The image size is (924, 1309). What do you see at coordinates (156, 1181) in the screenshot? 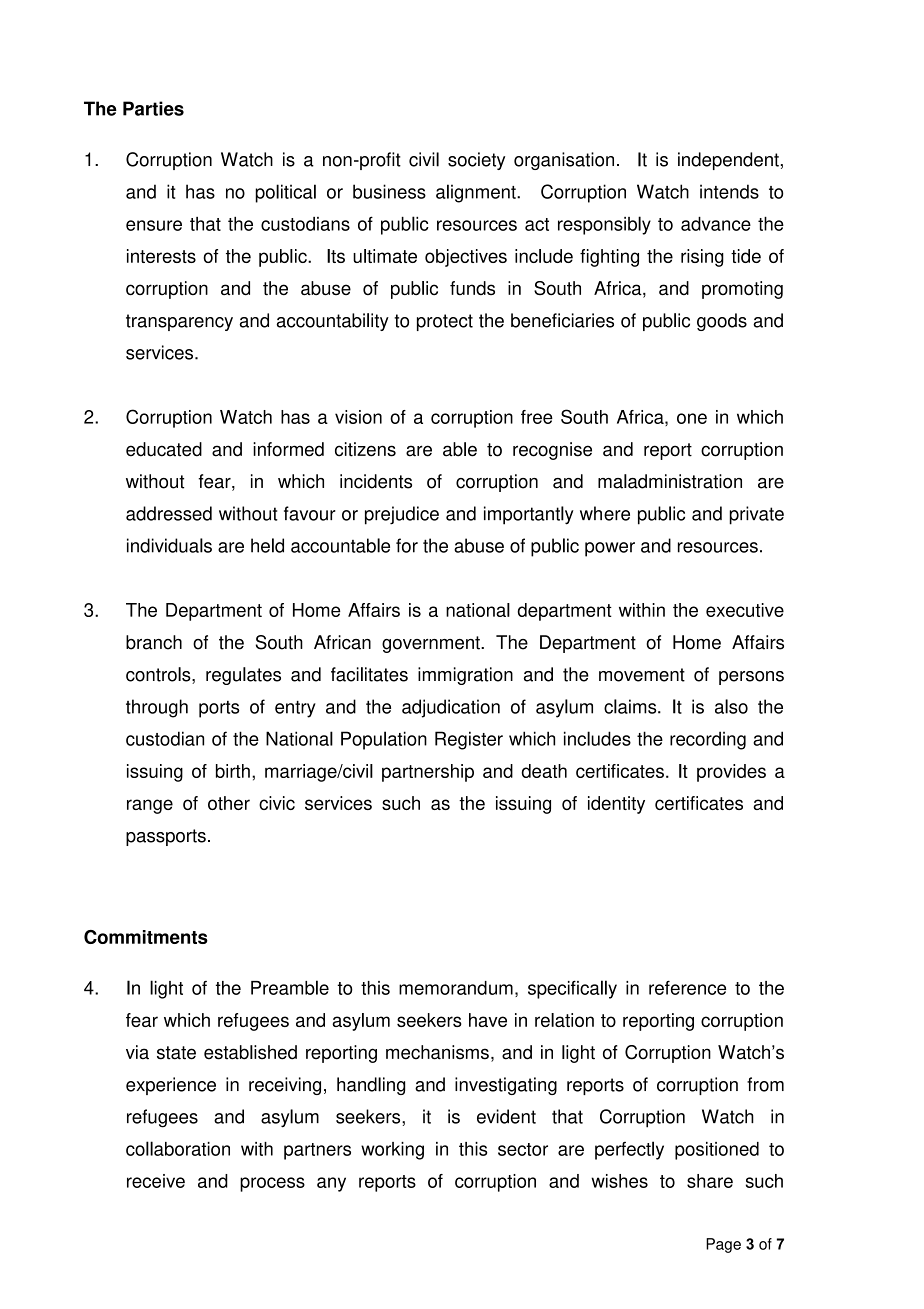
I see `receive` at bounding box center [156, 1181].
